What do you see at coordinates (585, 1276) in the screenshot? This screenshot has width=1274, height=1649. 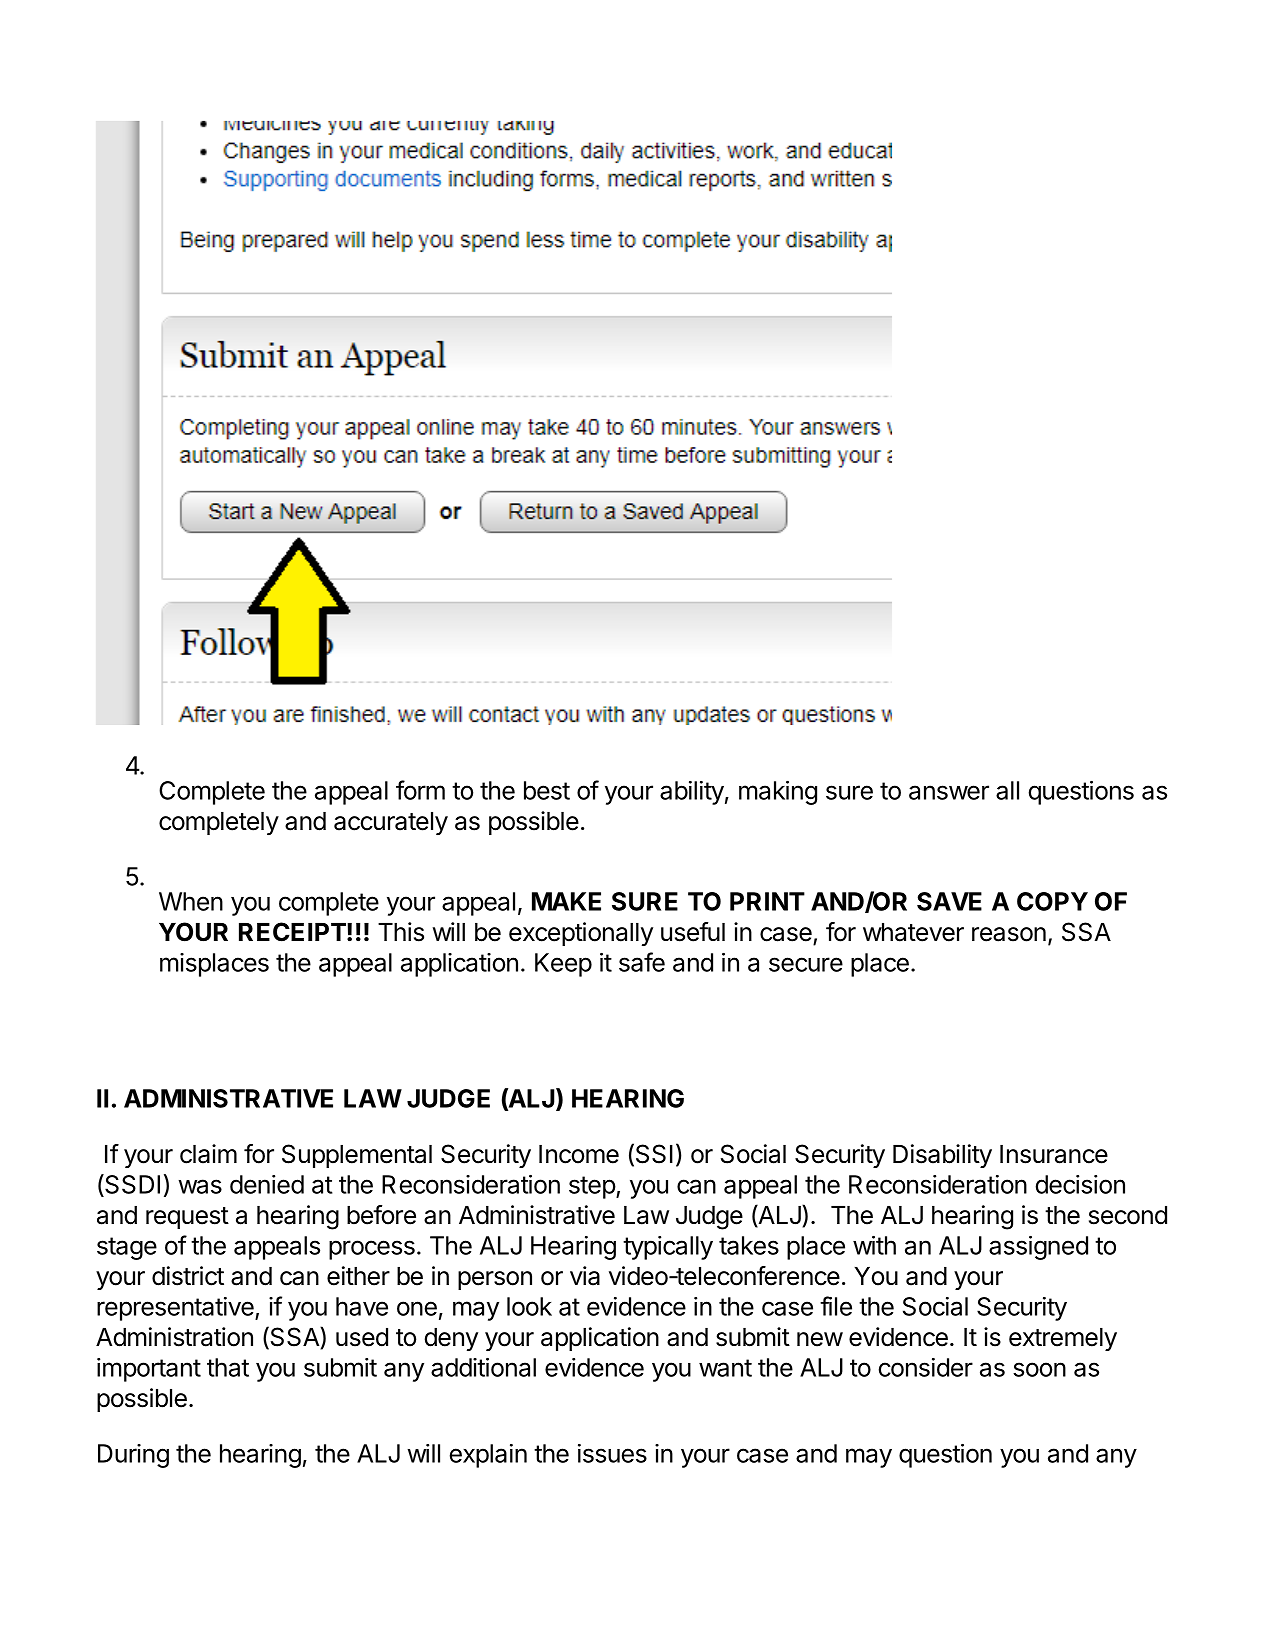 I see `via` at bounding box center [585, 1276].
